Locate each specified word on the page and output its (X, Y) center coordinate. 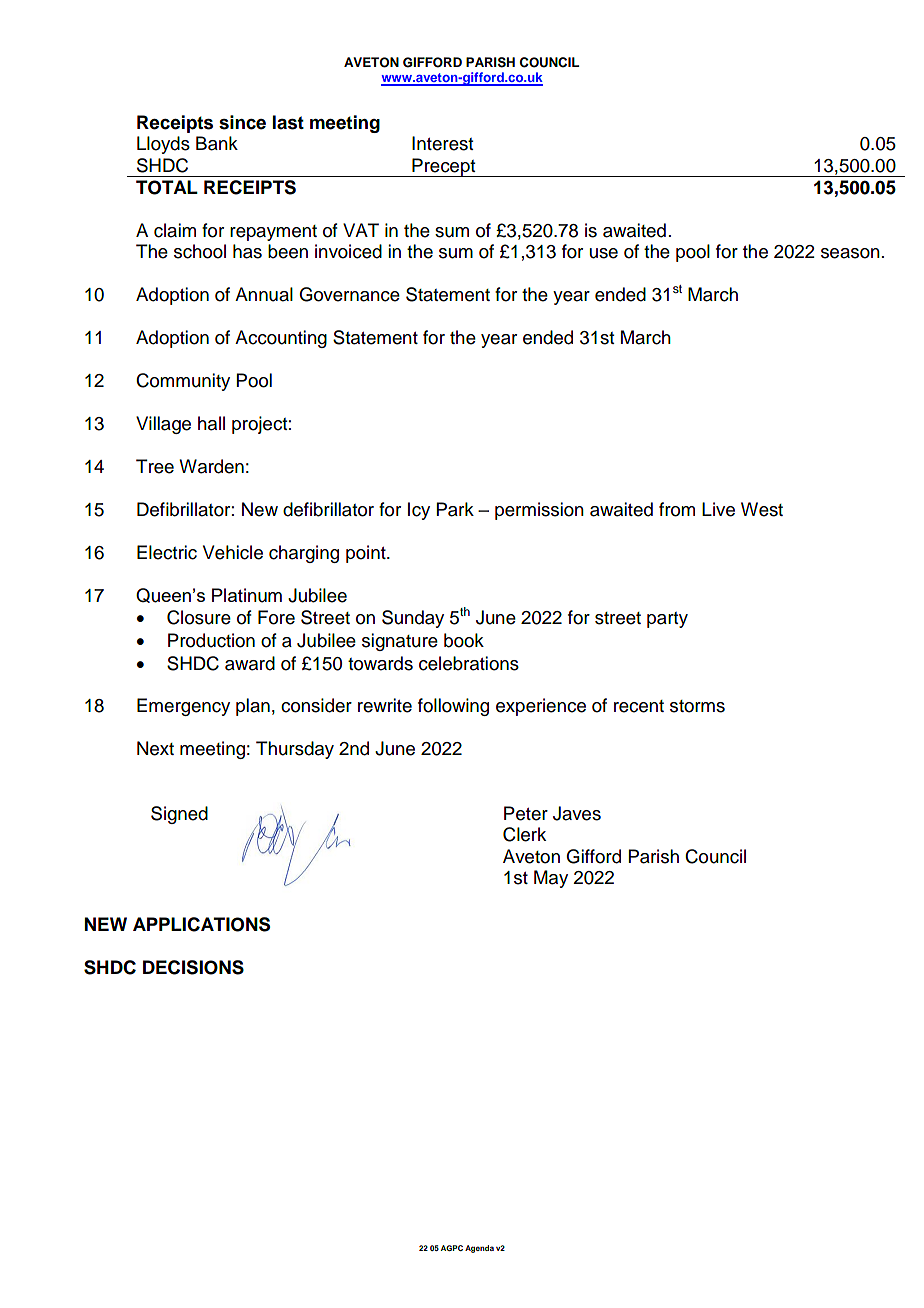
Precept (444, 167)
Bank (217, 143)
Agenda (479, 1249)
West (762, 509)
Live (718, 509)
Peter (526, 813)
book (464, 640)
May (551, 879)
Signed (179, 815)
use (604, 253)
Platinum (247, 595)
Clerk (524, 834)
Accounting (281, 339)
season (850, 253)
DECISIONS (193, 967)
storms (697, 706)
